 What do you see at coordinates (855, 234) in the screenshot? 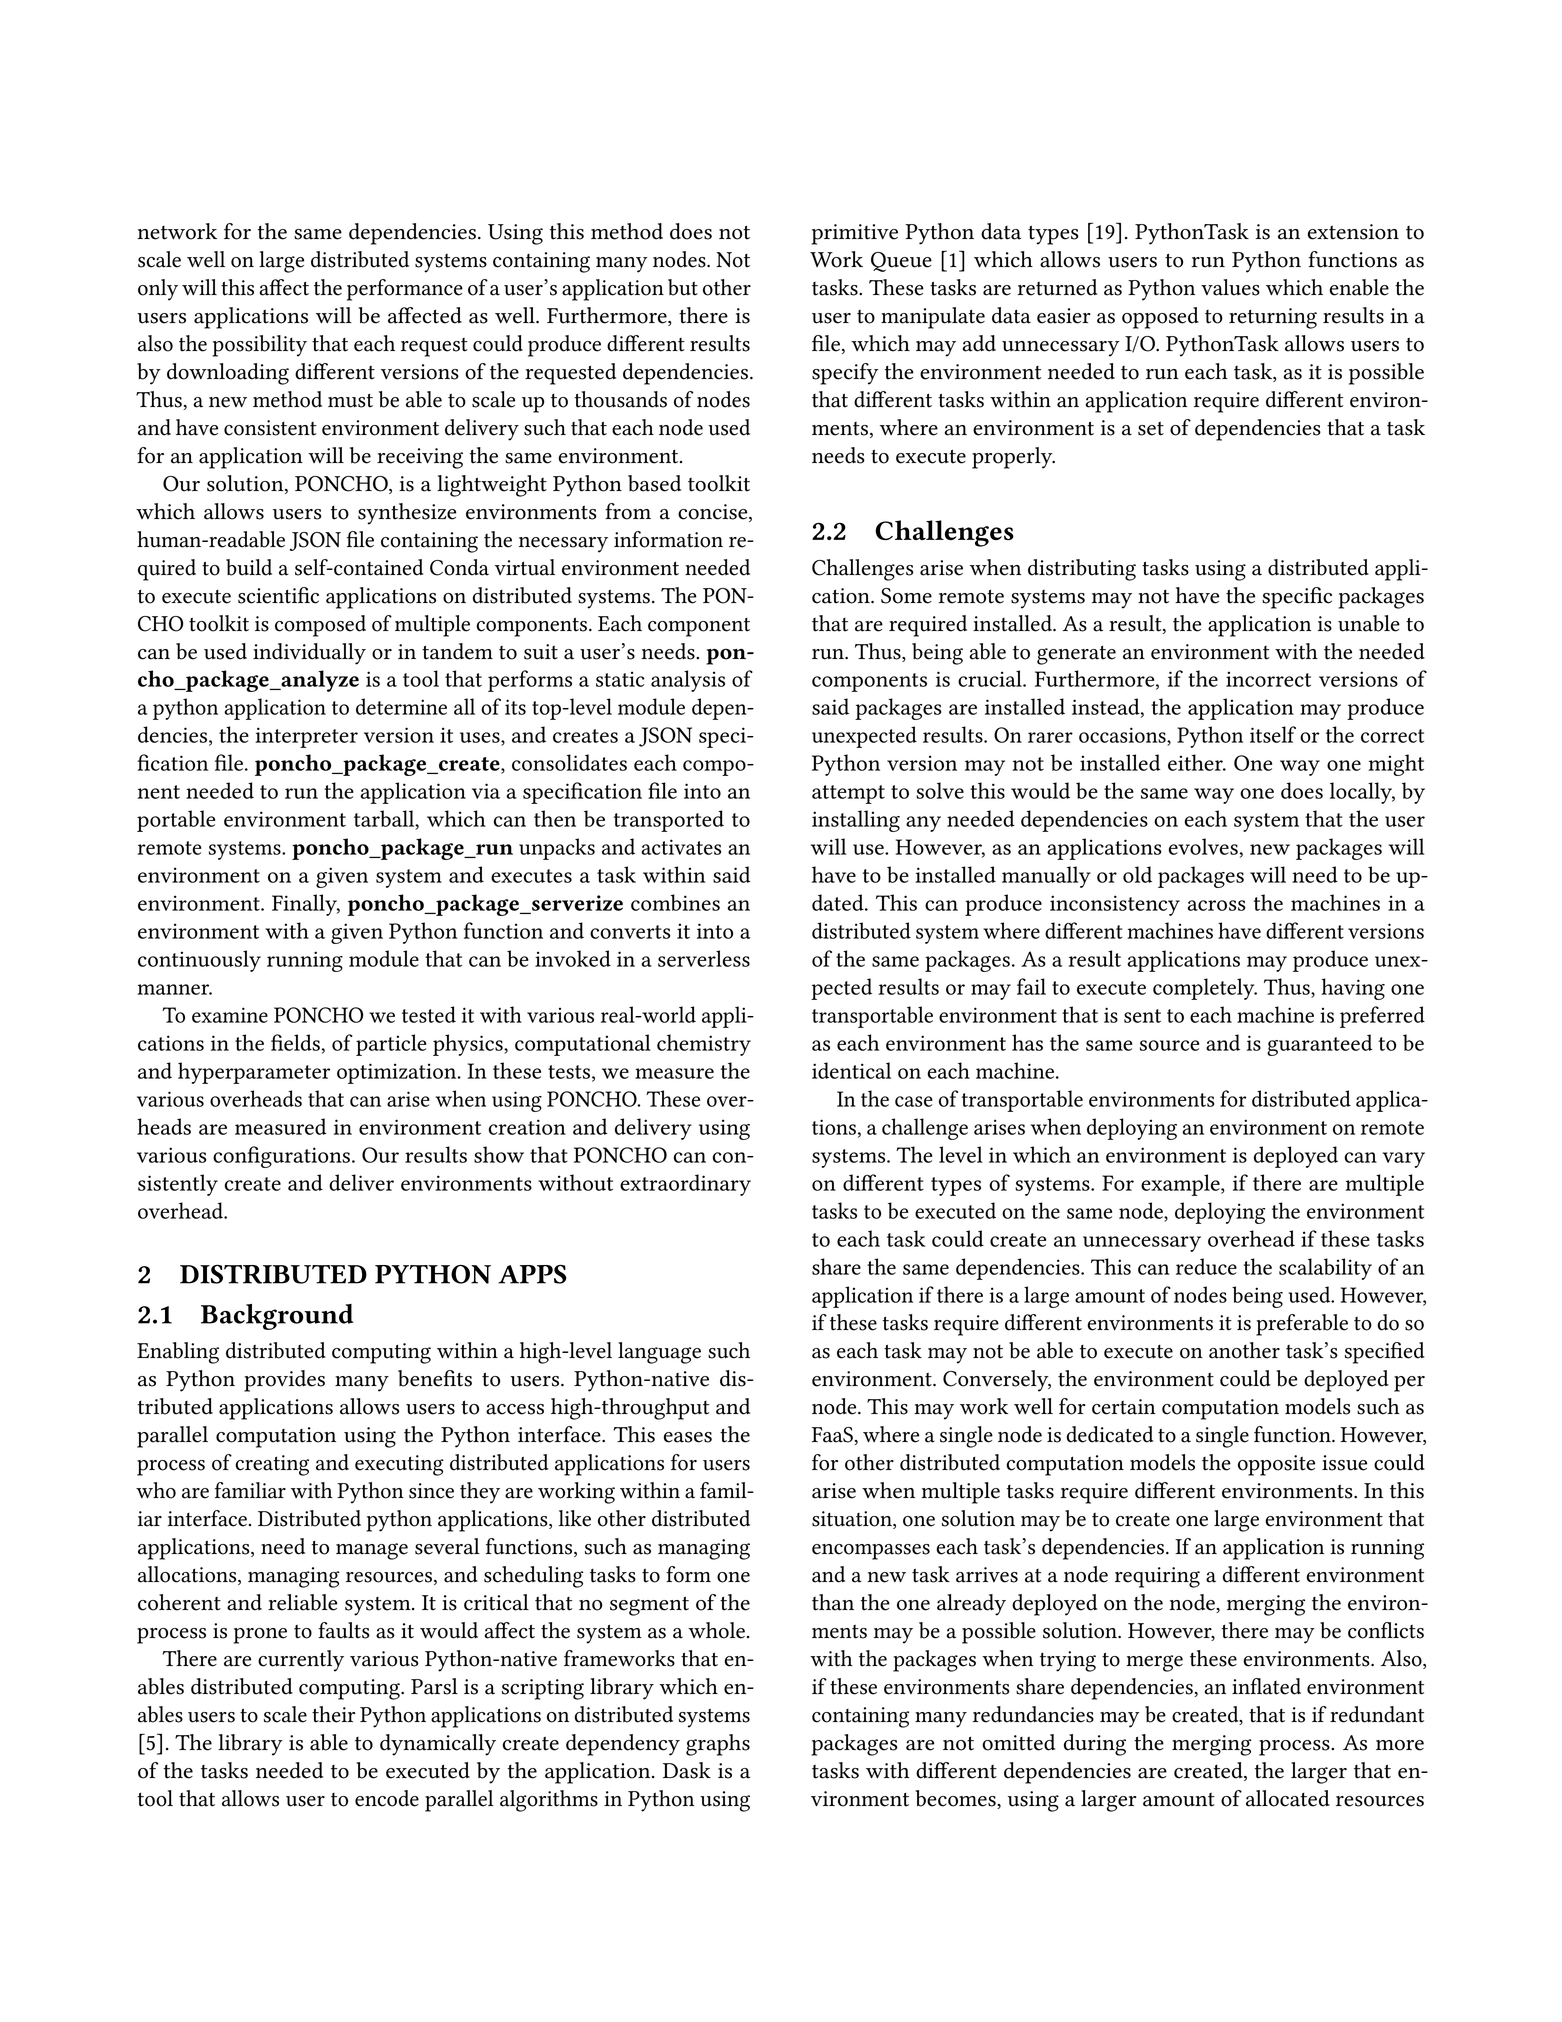
I see `primitive` at bounding box center [855, 234].
